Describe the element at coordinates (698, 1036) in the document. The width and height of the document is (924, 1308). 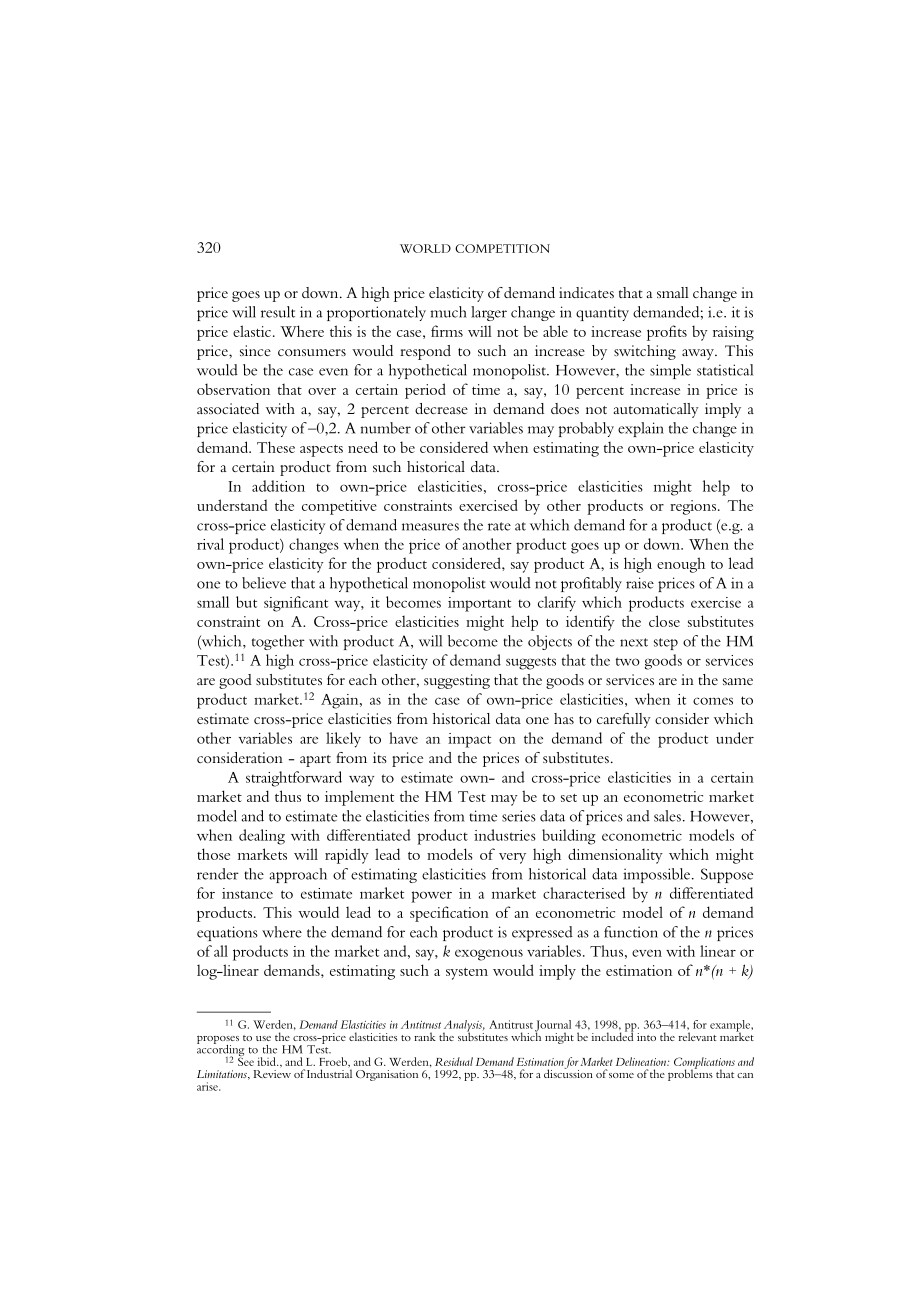
I see `relevant` at that location.
